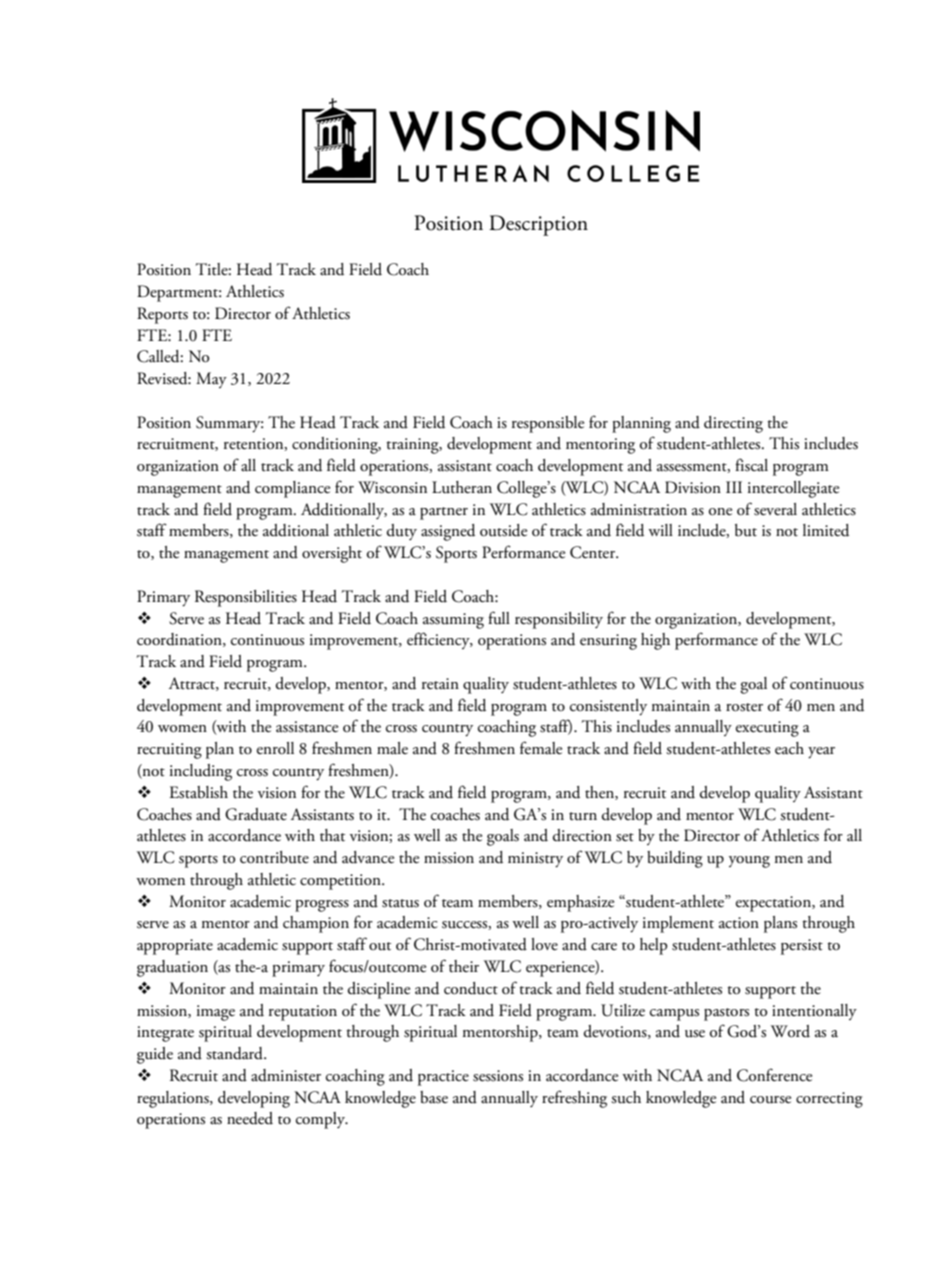 This screenshot has height=1272, width=952. Describe the element at coordinates (498, 1076) in the screenshot. I see `sessions` at that location.
